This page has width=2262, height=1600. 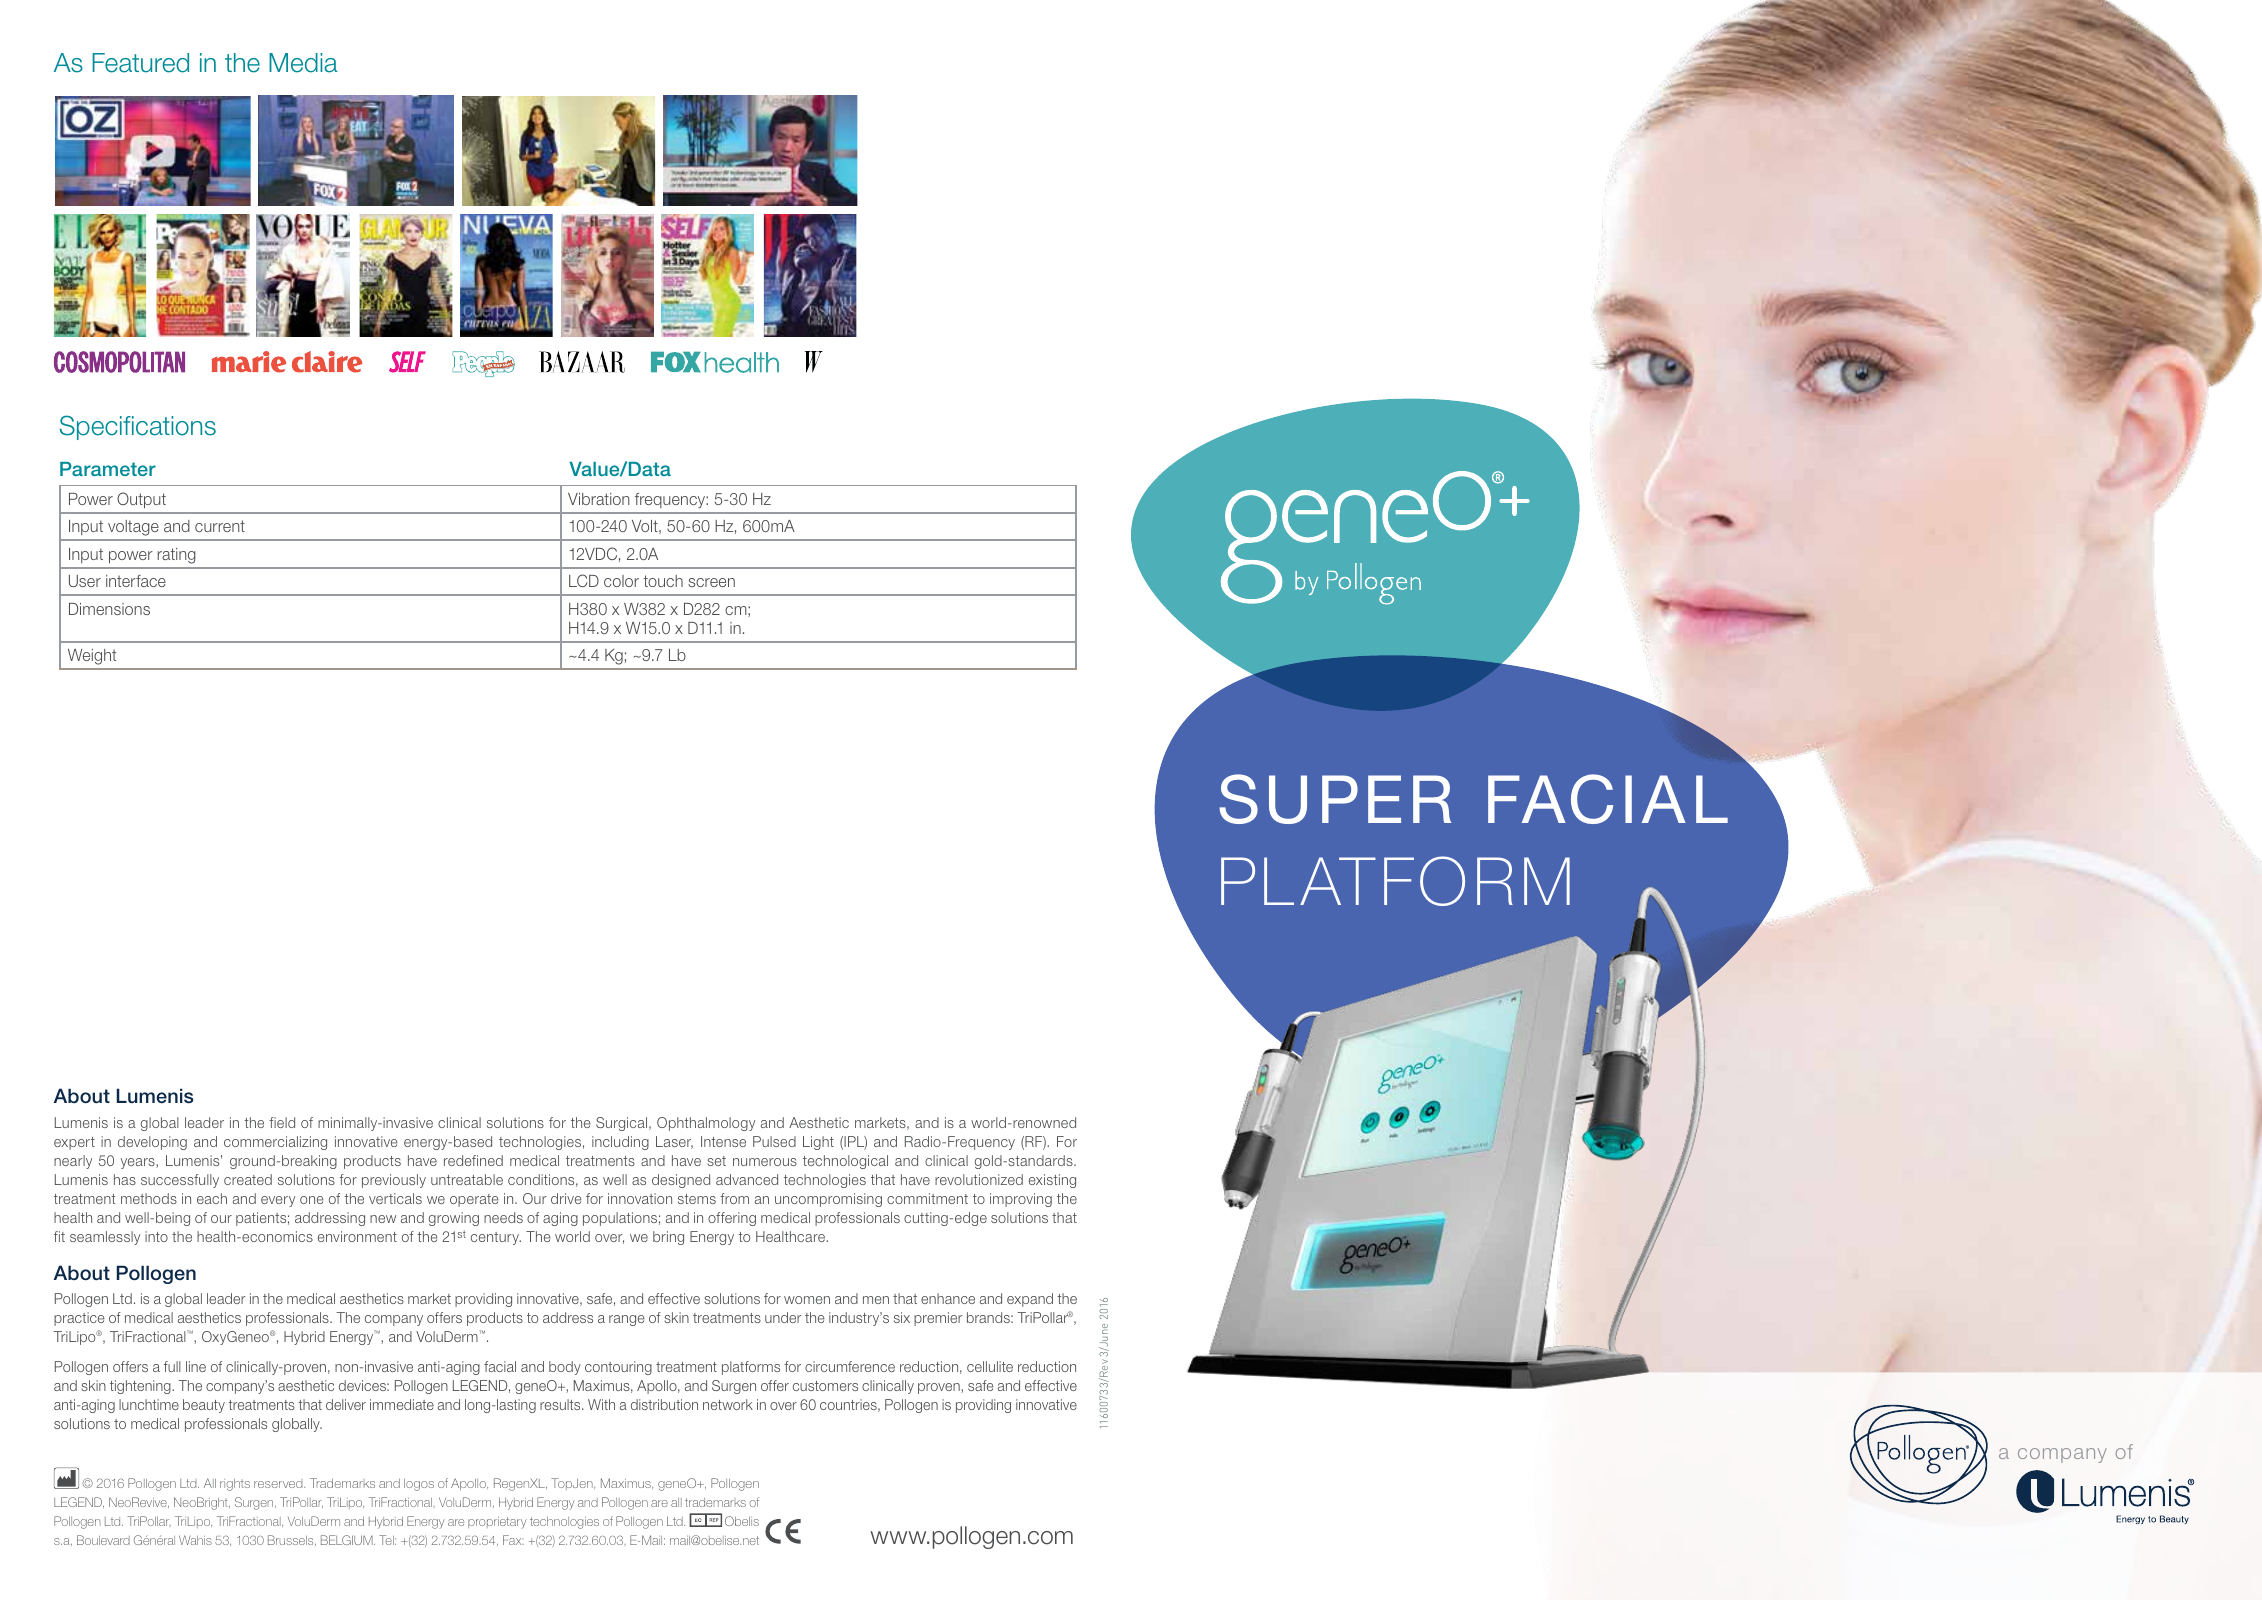 What do you see at coordinates (711, 582) in the page?
I see `screen` at bounding box center [711, 582].
